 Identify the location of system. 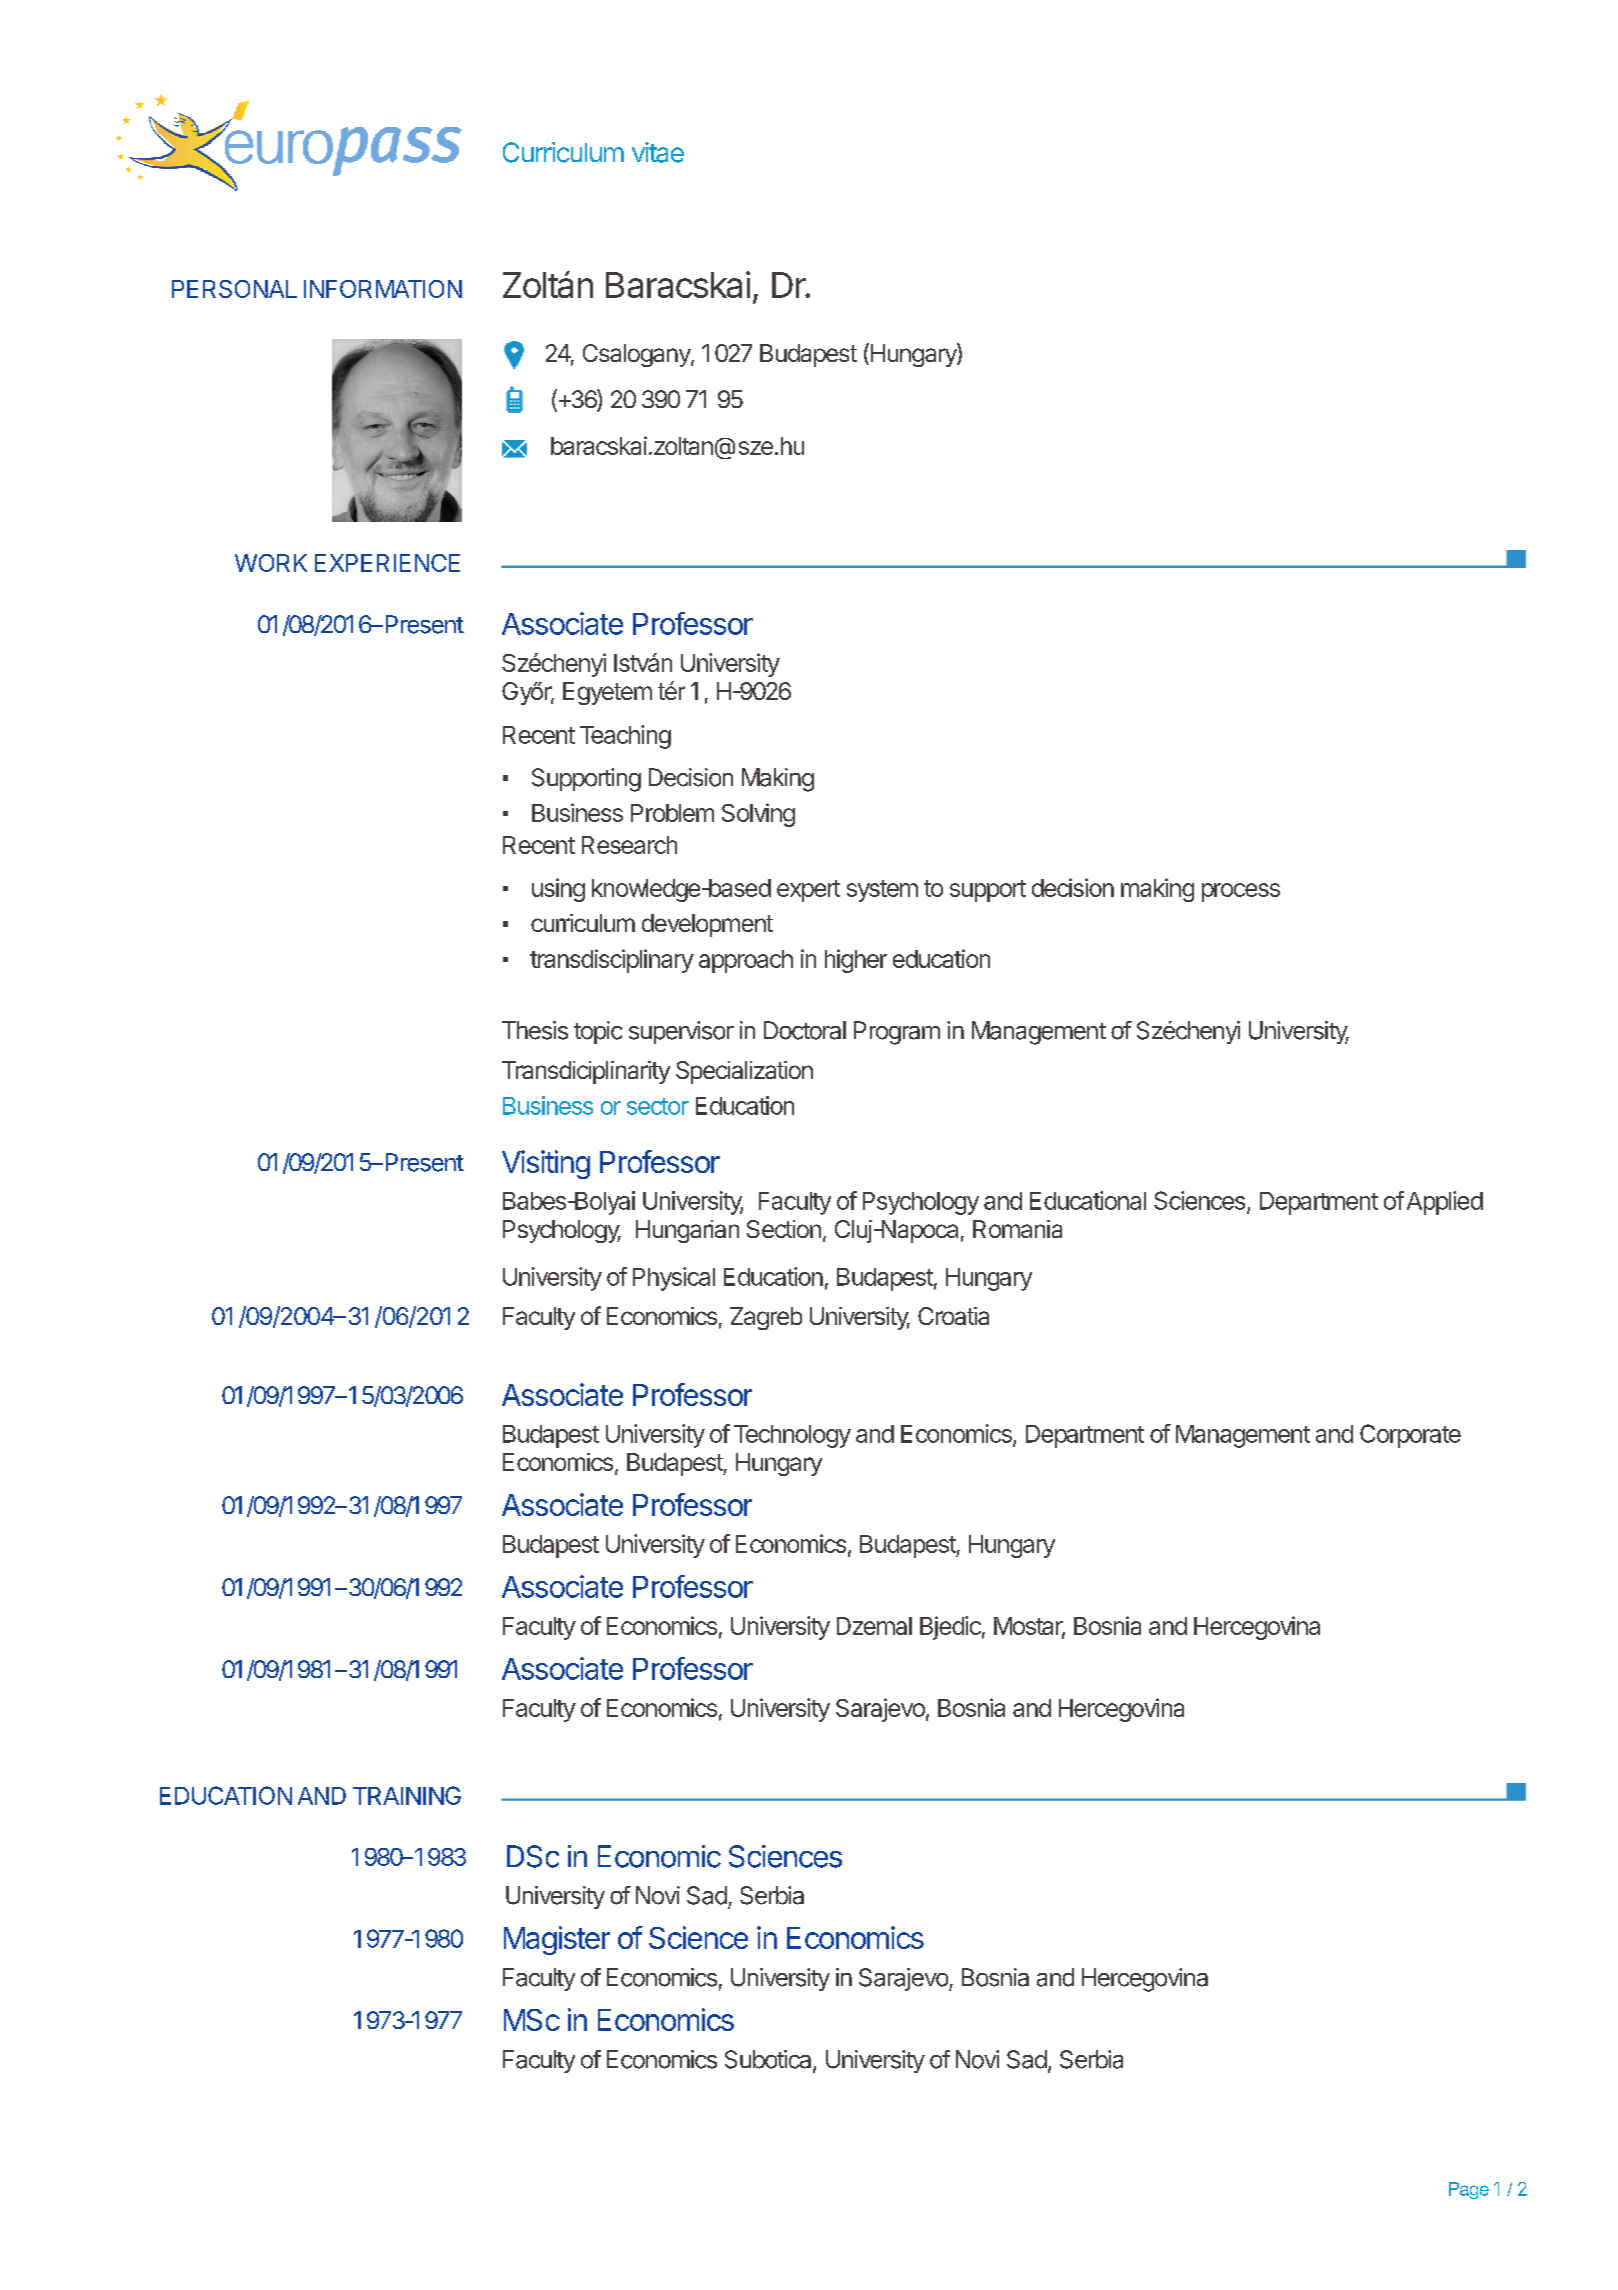
(882, 891).
